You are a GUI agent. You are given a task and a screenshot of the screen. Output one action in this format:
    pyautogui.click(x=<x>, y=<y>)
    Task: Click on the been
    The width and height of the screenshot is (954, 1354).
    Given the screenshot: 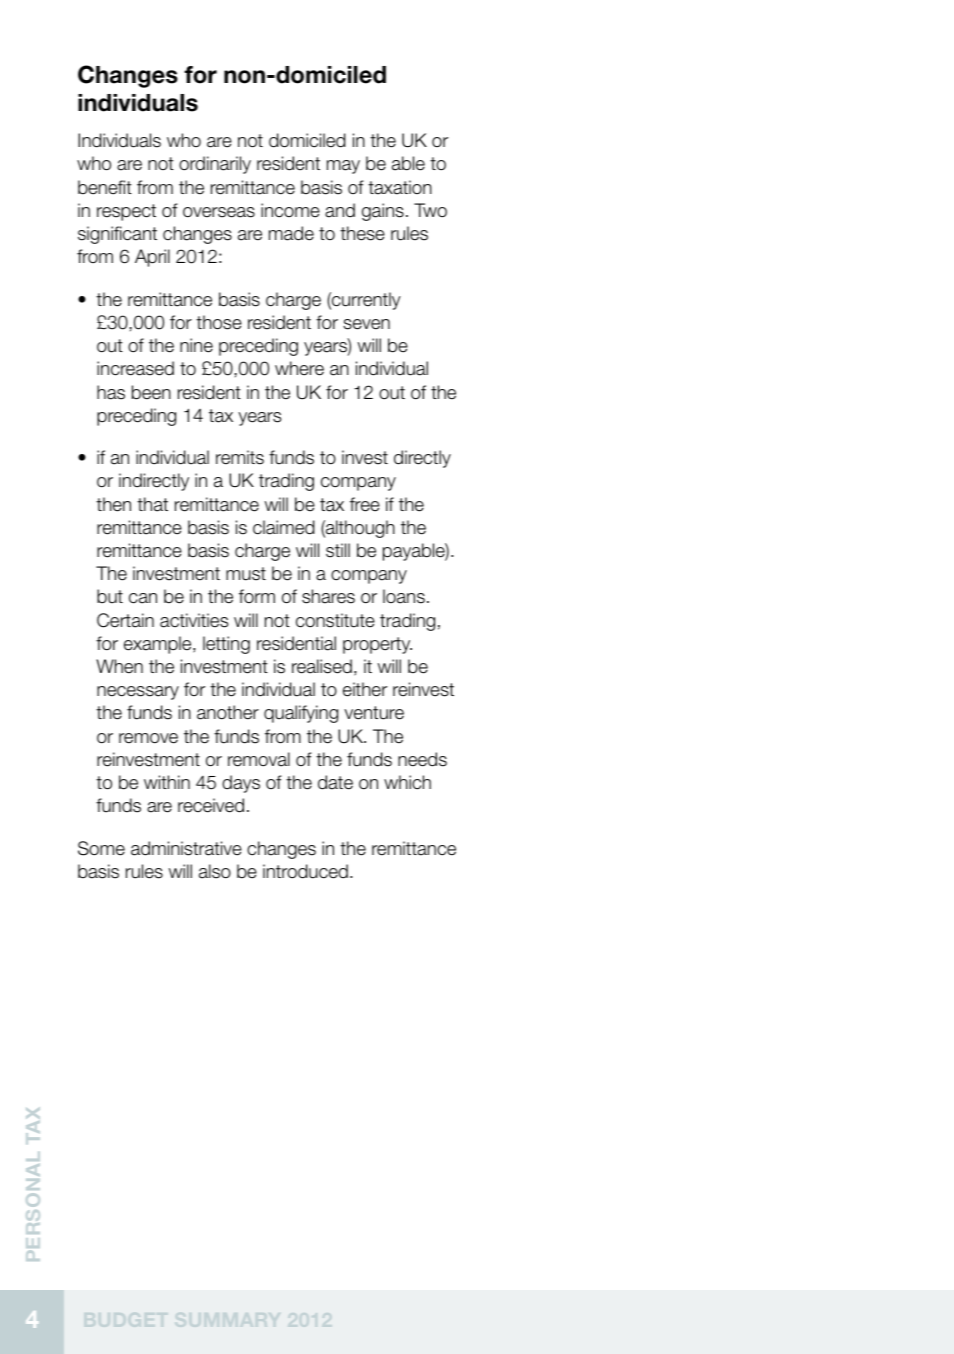 What is the action you would take?
    pyautogui.click(x=151, y=392)
